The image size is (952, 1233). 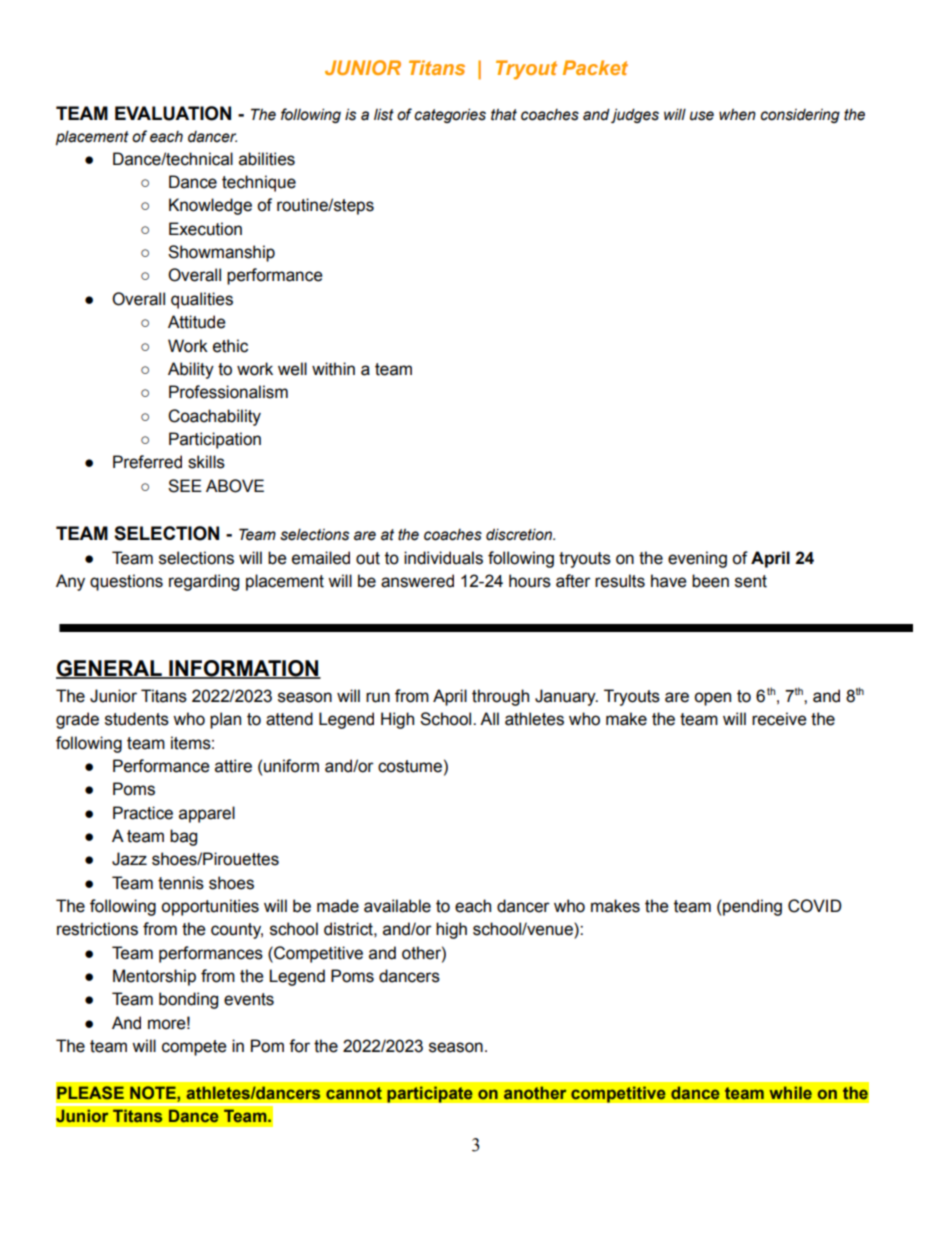 What do you see at coordinates (410, 766) in the document?
I see `costume` at bounding box center [410, 766].
